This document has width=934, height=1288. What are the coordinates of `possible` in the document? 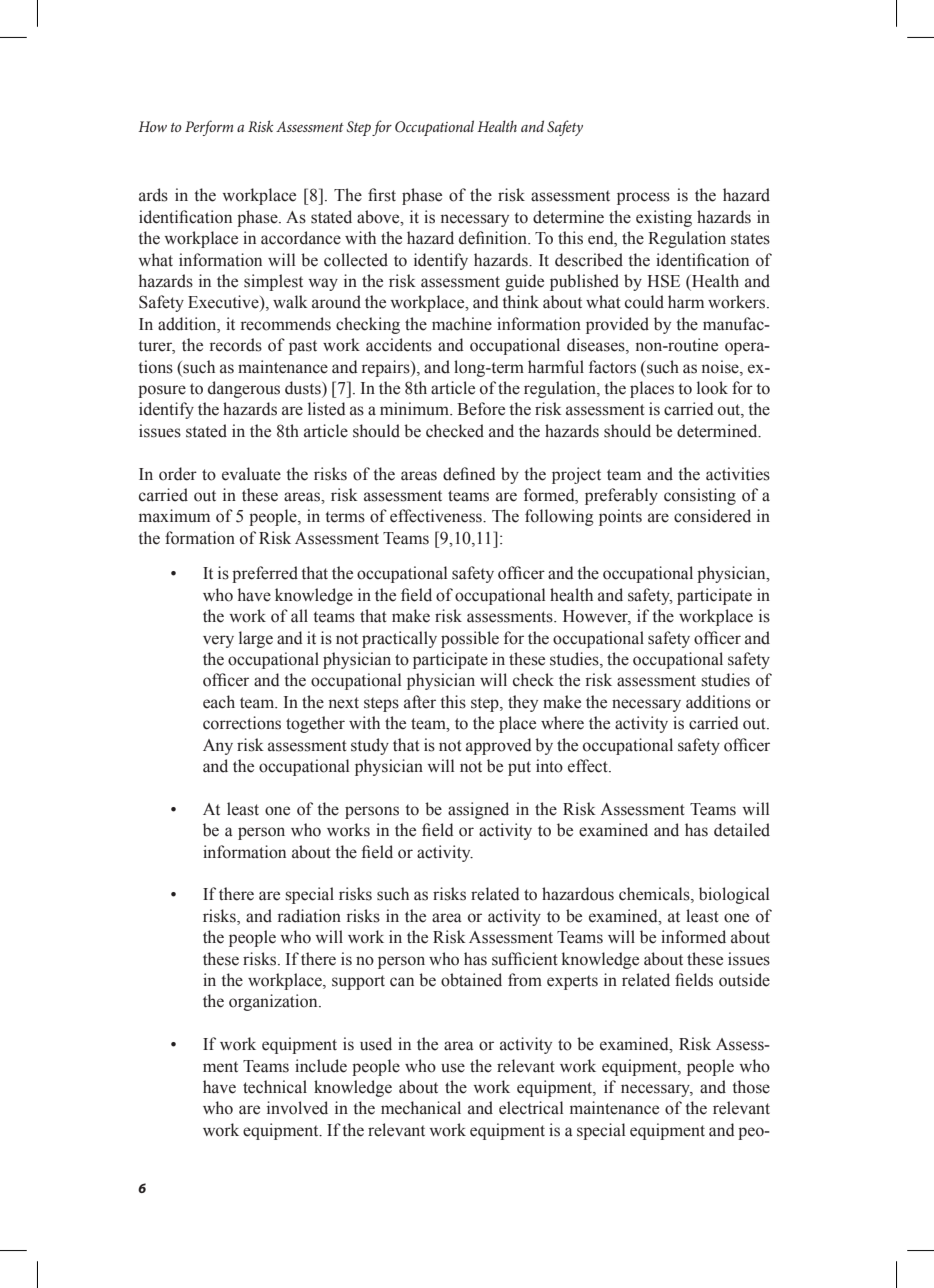 It's located at (470, 639).
